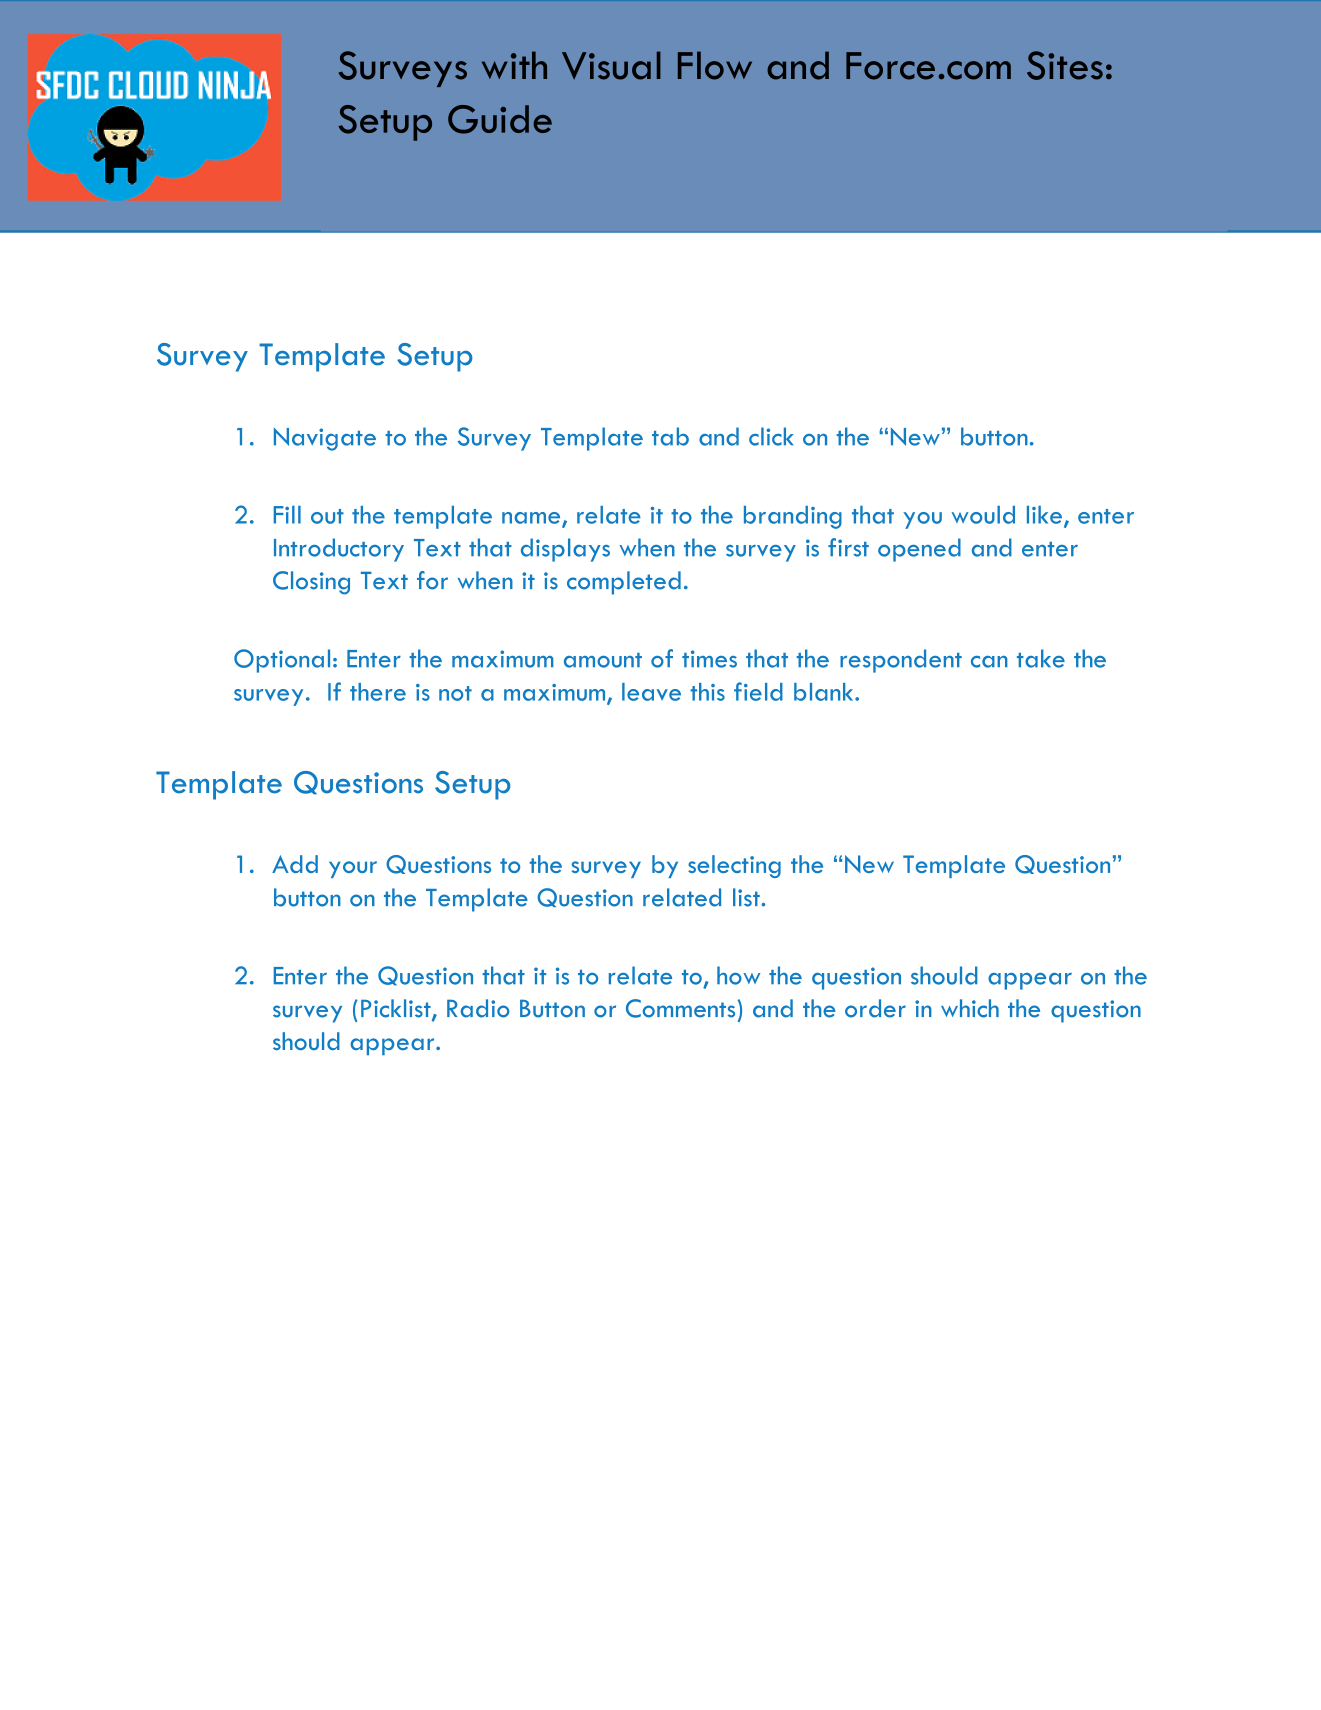 Image resolution: width=1321 pixels, height=1710 pixels. I want to click on Flow, so click(715, 65).
